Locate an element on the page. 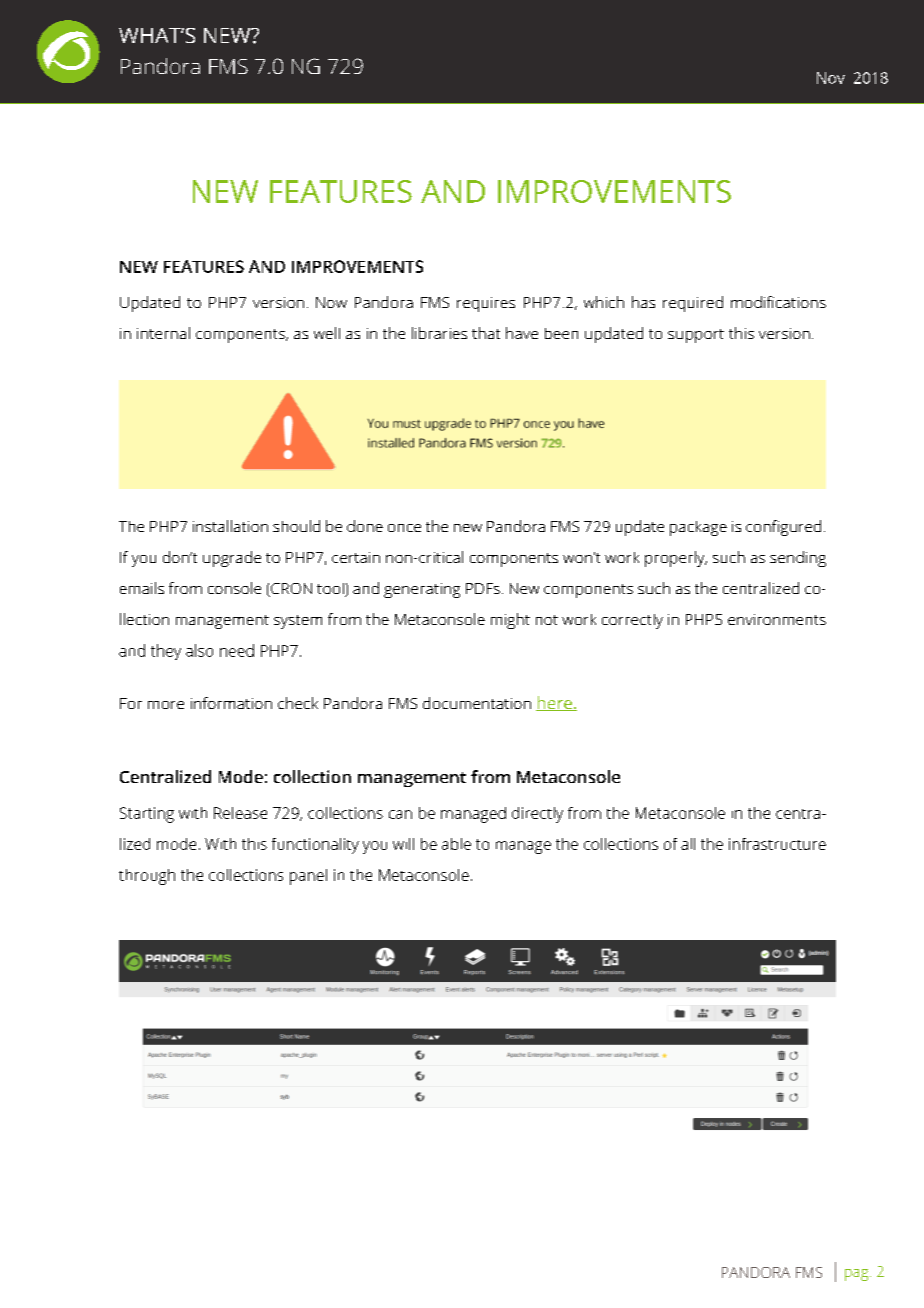  pag is located at coordinates (858, 1275).
